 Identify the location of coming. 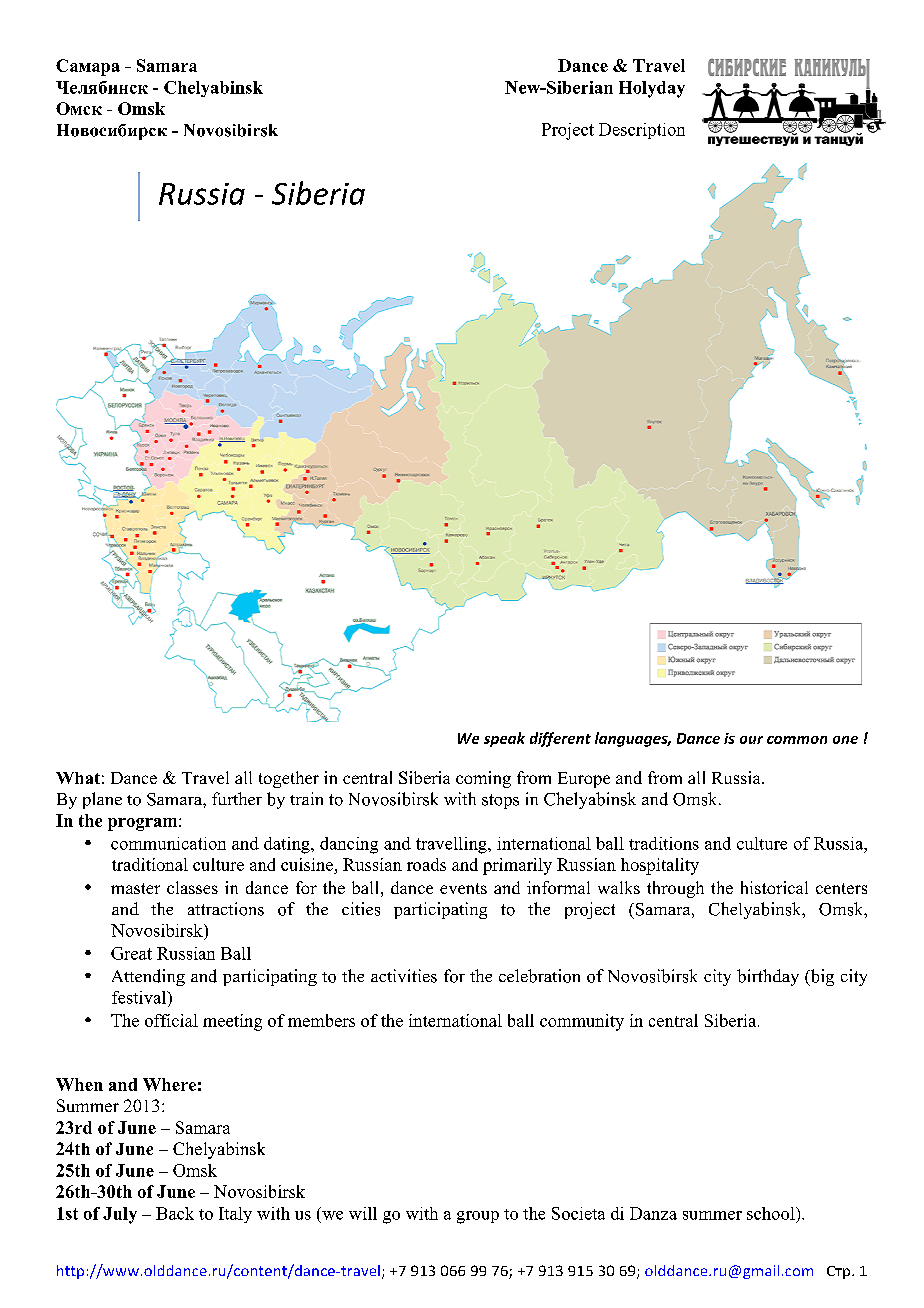
(483, 779).
